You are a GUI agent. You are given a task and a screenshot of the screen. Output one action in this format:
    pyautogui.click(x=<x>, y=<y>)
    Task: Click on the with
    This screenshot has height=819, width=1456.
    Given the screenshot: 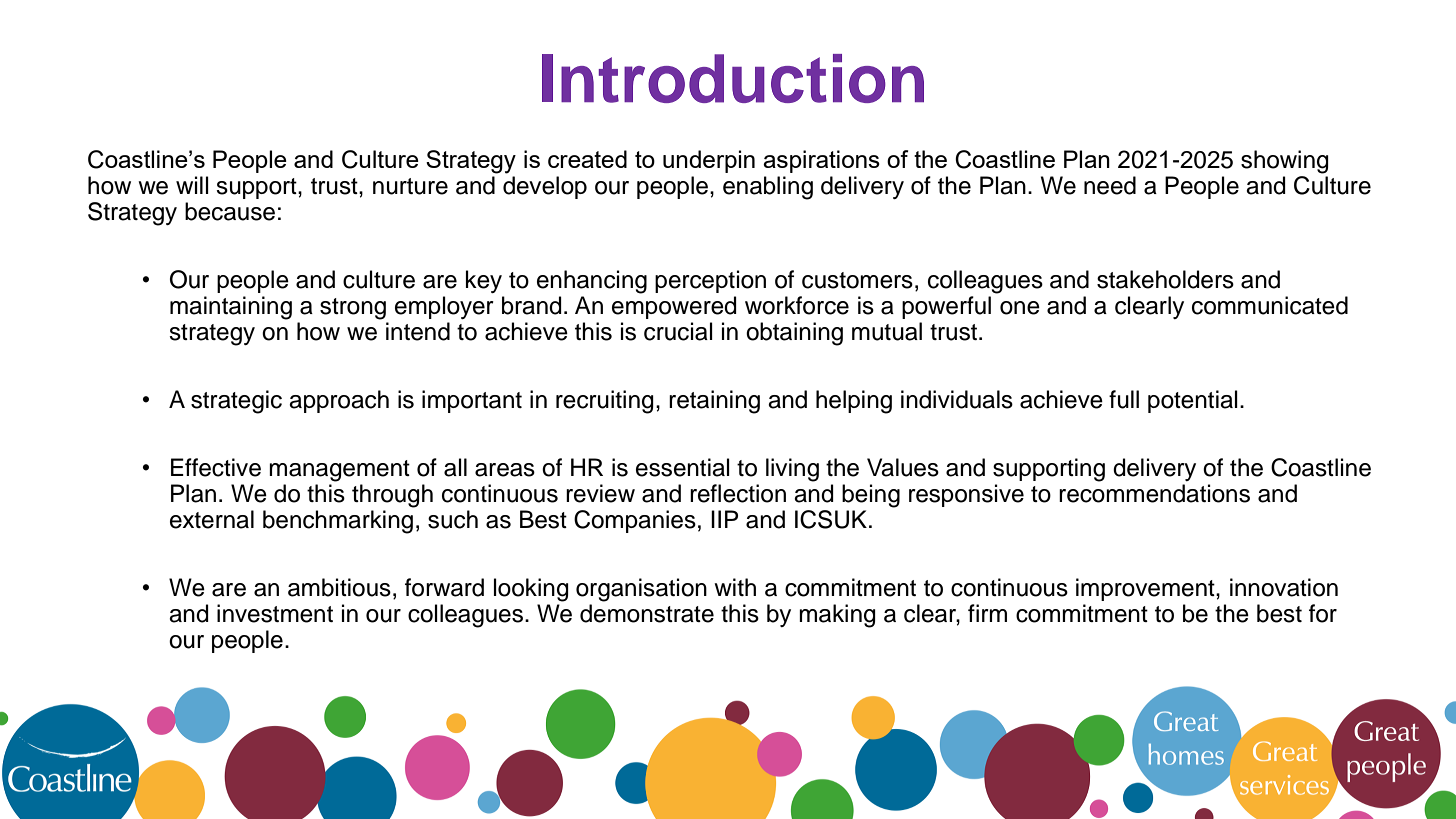 What is the action you would take?
    pyautogui.click(x=735, y=587)
